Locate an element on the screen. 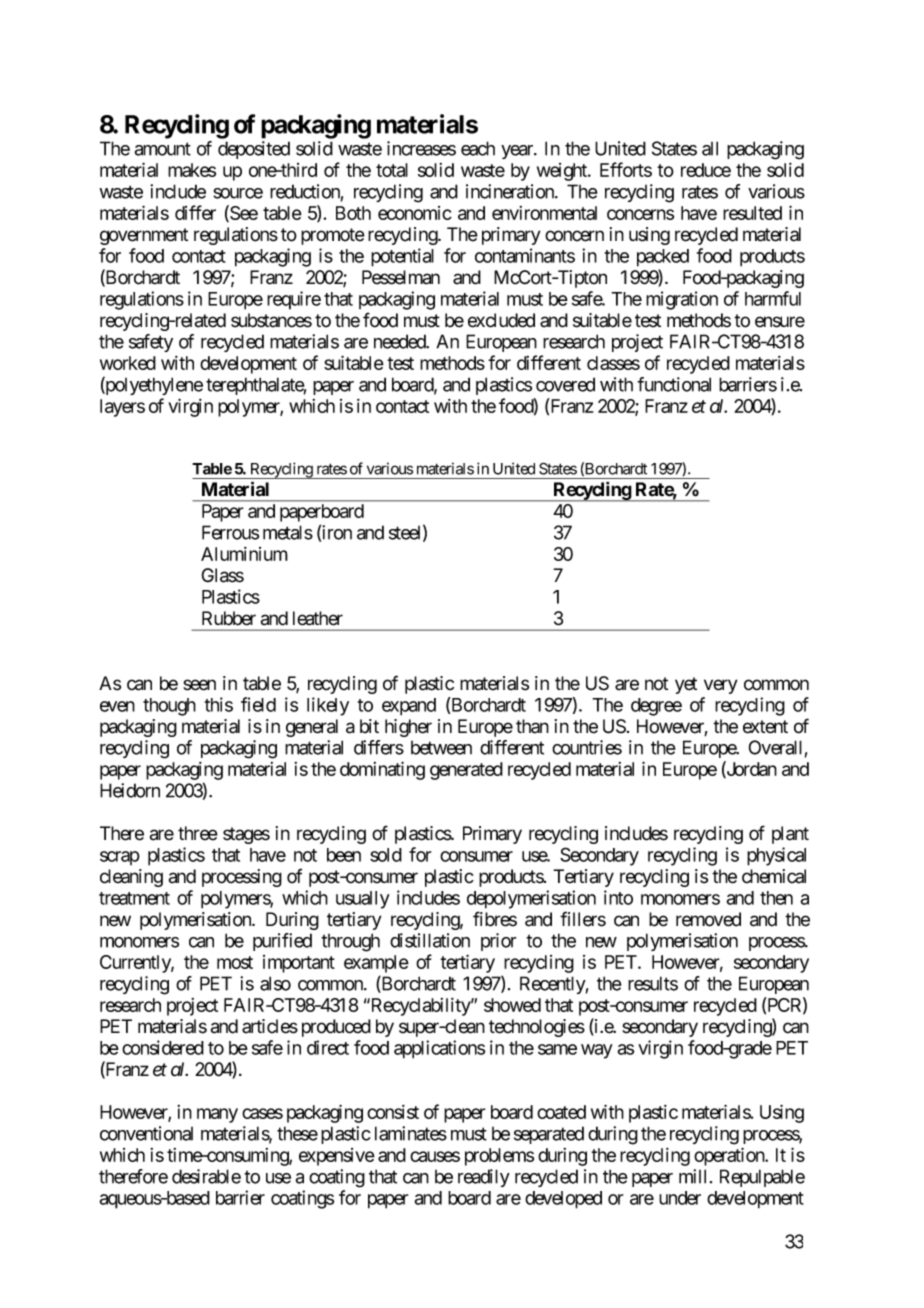  functional is located at coordinates (674, 384).
